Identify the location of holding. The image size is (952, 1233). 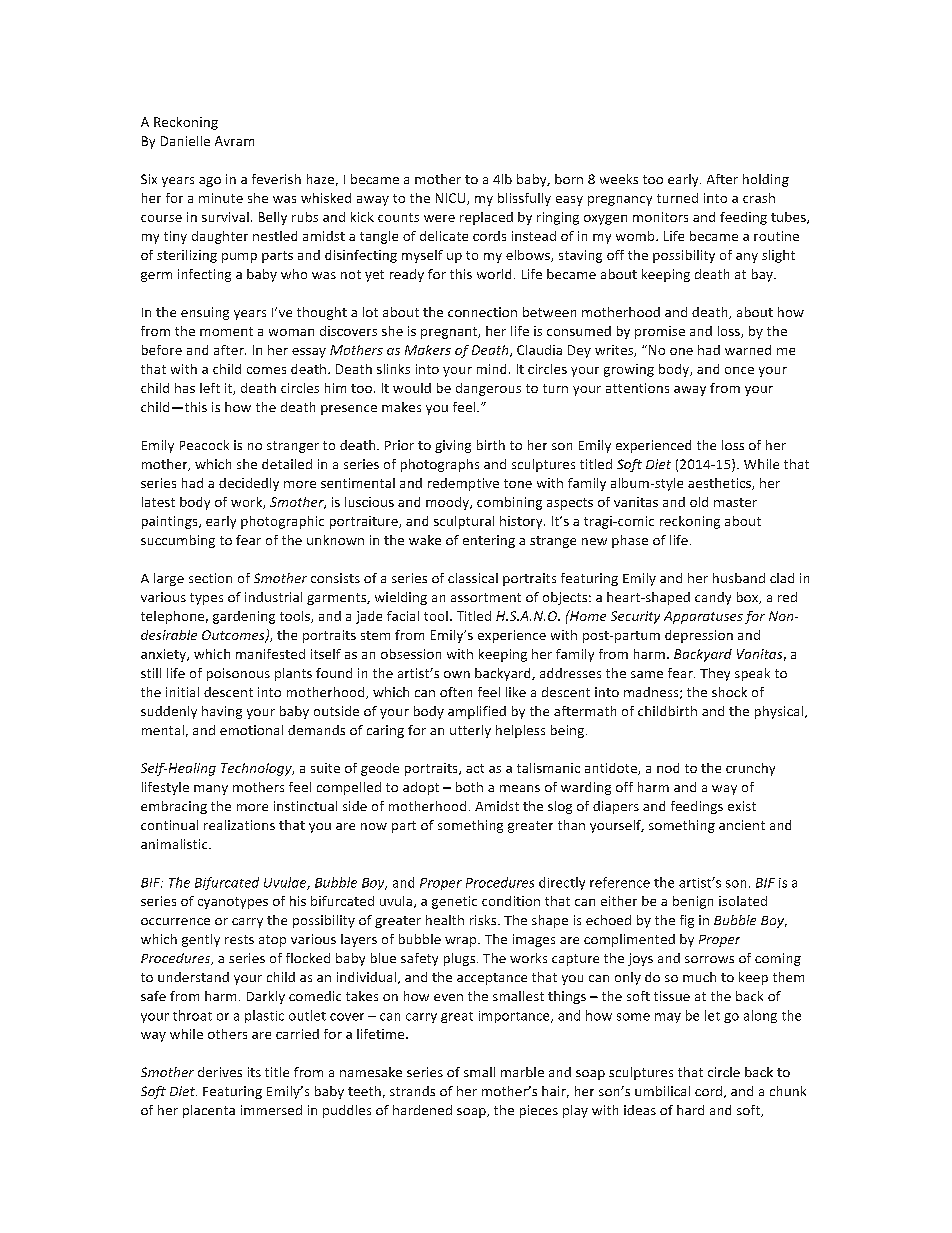
(766, 180).
